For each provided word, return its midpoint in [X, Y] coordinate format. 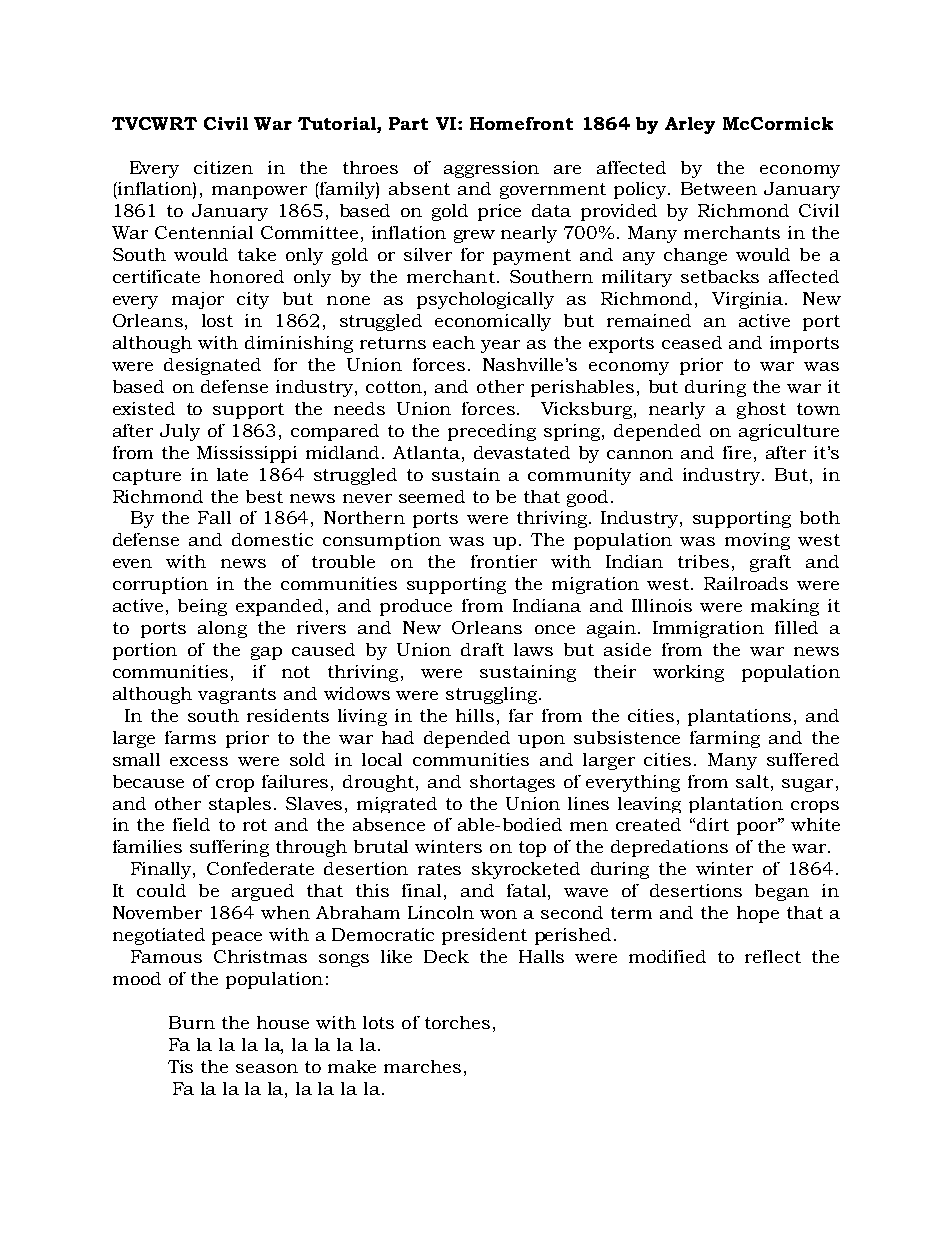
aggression [491, 169]
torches [457, 1022]
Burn [192, 1022]
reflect [773, 956]
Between [719, 188]
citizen [223, 167]
